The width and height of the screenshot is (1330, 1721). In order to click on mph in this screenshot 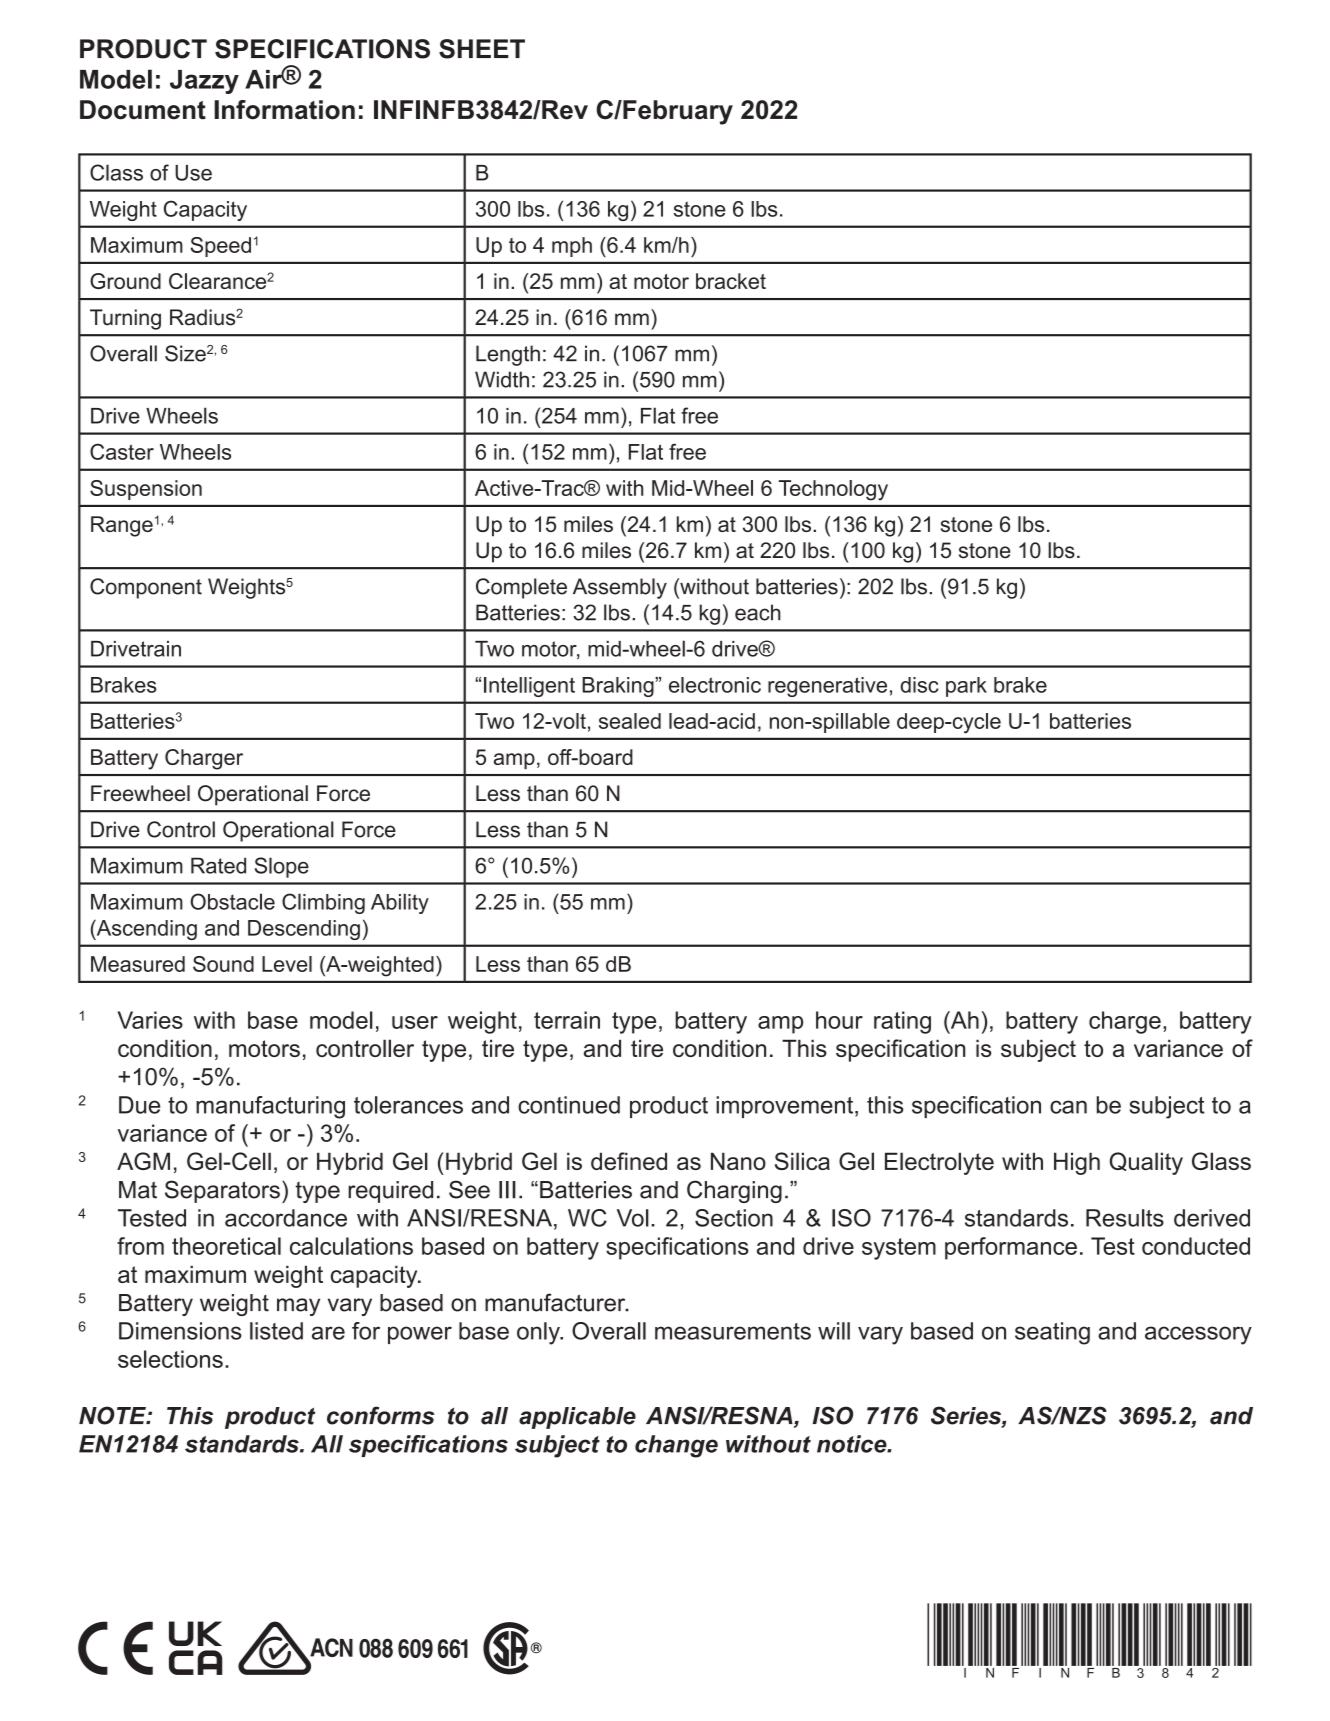, I will do `click(572, 247)`.
